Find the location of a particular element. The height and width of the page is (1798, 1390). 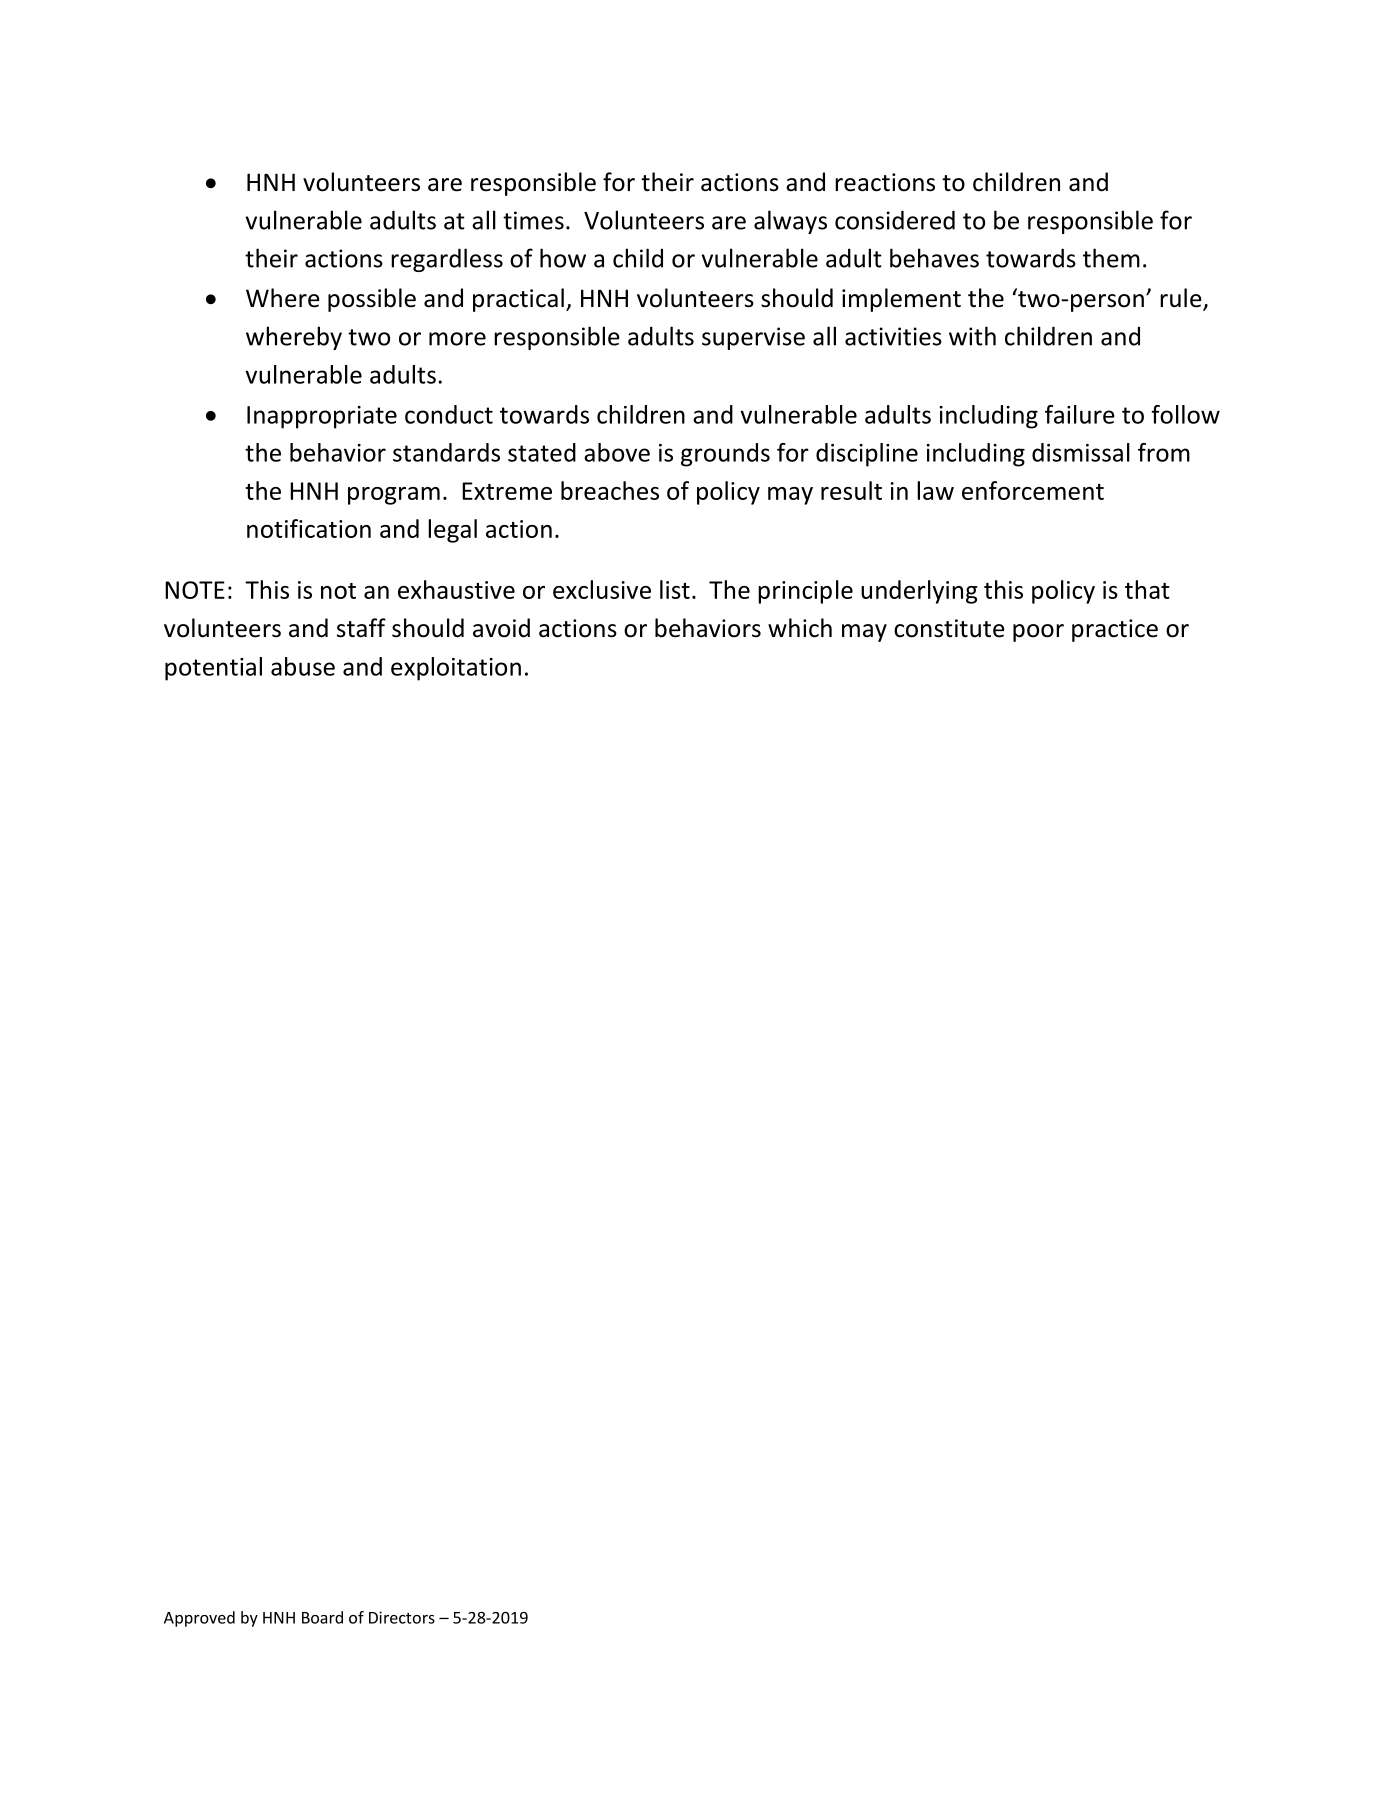

abuse is located at coordinates (303, 666).
